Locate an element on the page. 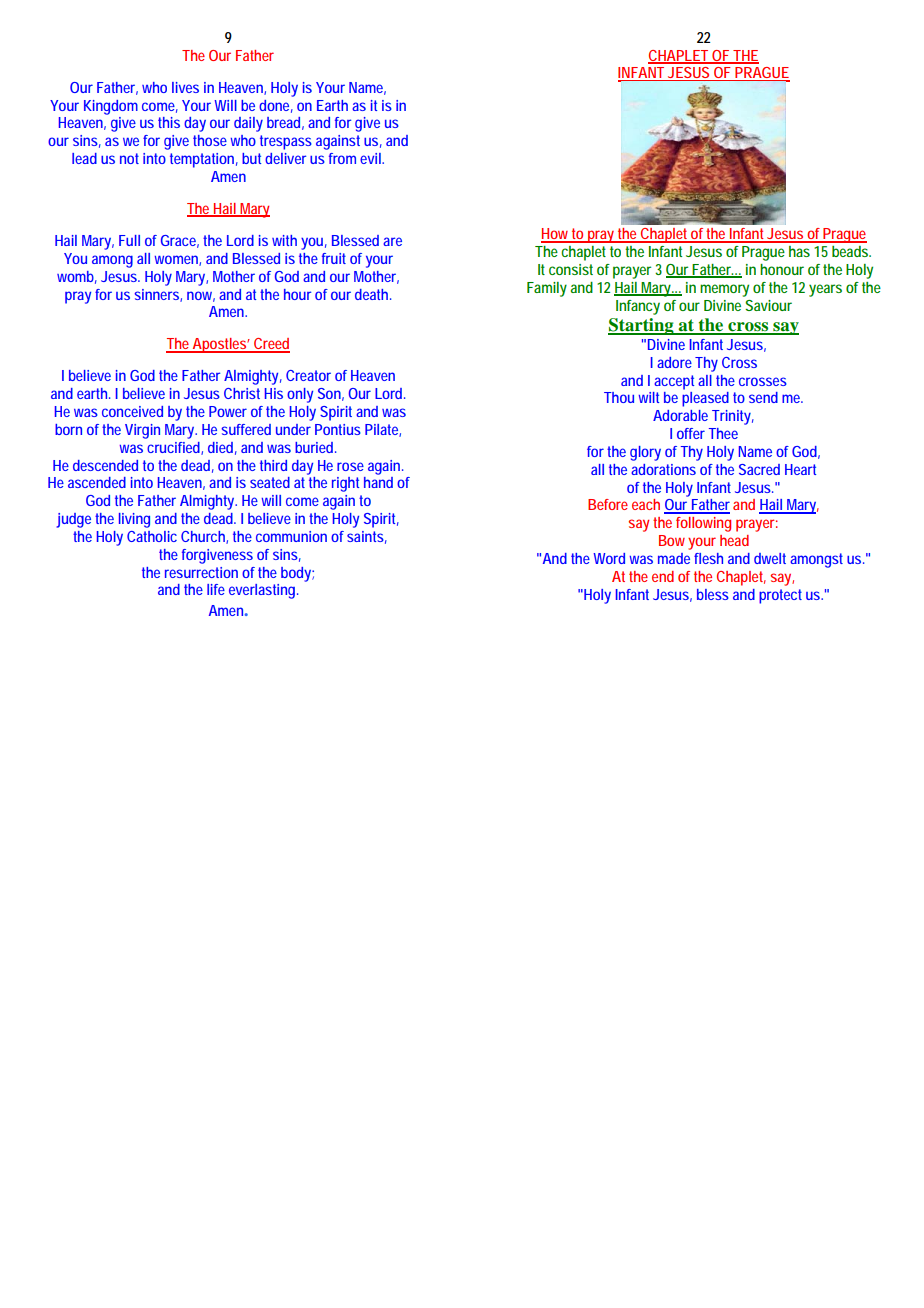 The height and width of the image is (1308, 924). done is located at coordinates (274, 105).
